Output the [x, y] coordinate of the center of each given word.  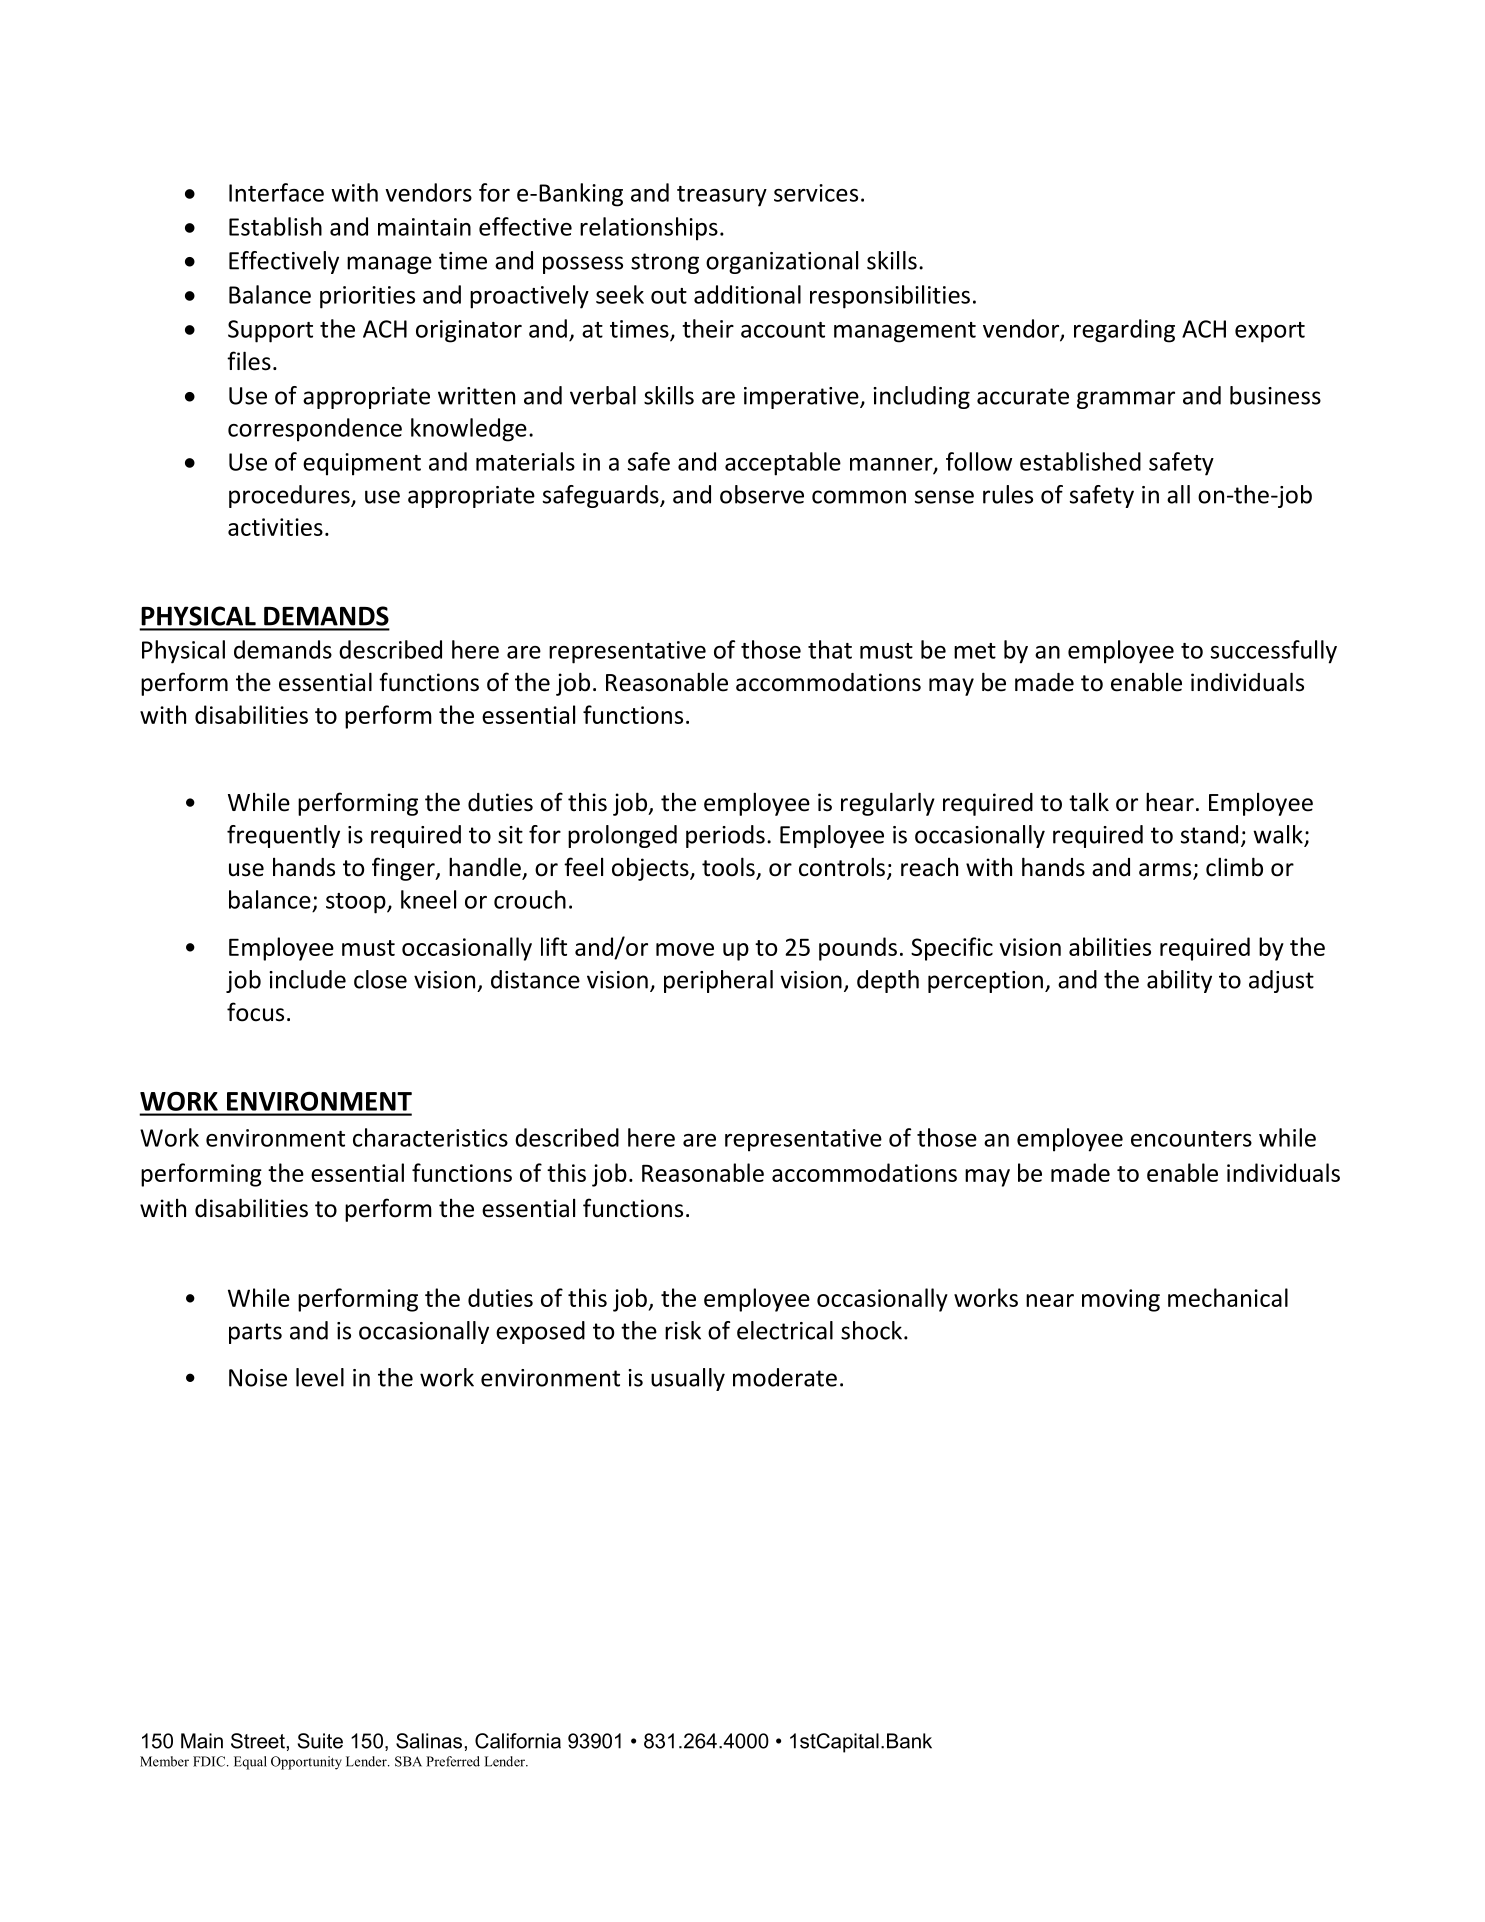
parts [255, 1333]
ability [1179, 981]
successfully [1274, 652]
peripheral [718, 981]
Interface [276, 192]
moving [1121, 1300]
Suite [320, 1741]
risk [683, 1330]
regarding [1124, 331]
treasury [722, 196]
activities [275, 527]
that [830, 649]
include [307, 979]
